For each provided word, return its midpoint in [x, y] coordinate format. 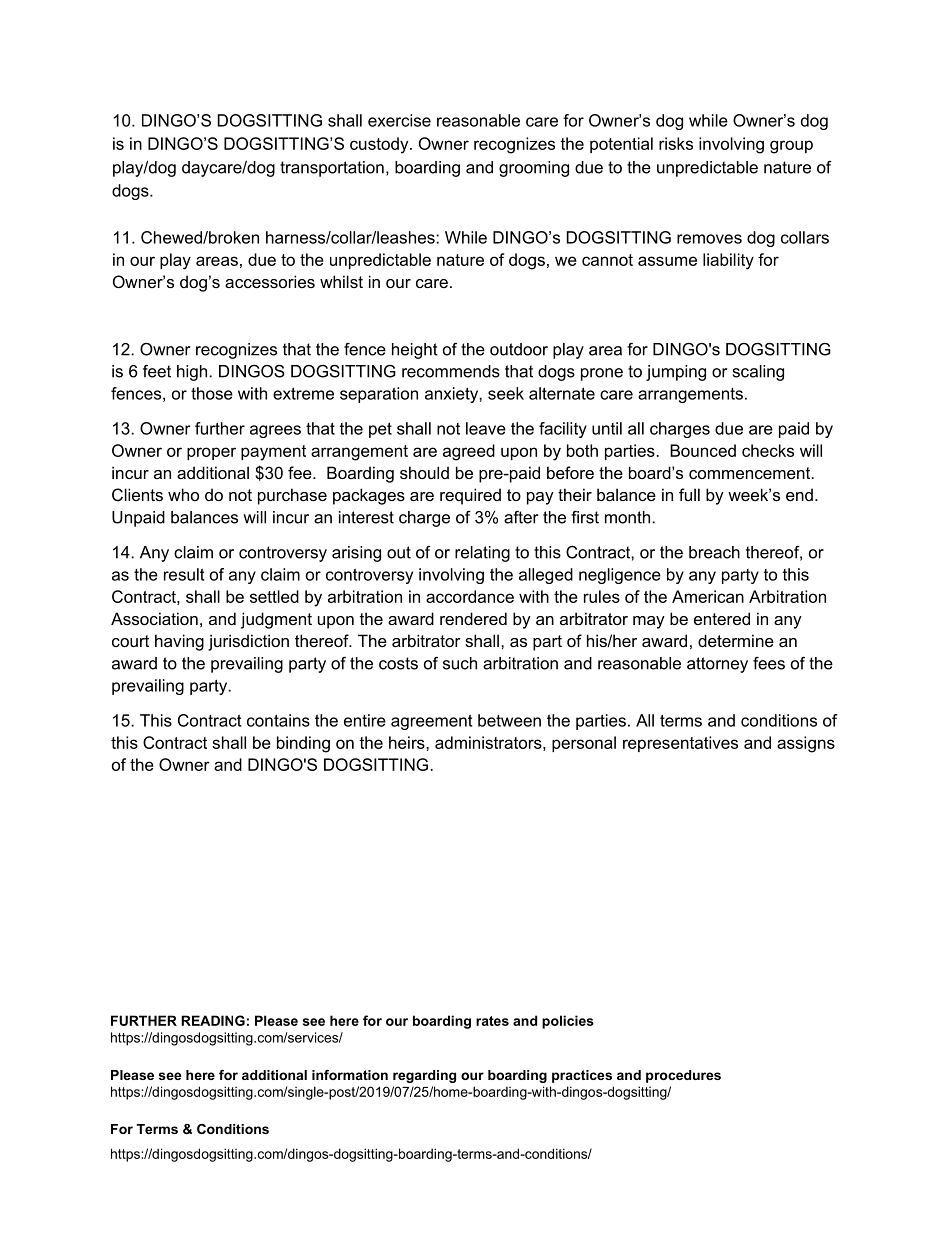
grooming [534, 169]
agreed [469, 452]
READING [213, 1020]
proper [211, 453]
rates [492, 1021]
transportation [332, 169]
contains [278, 720]
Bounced [703, 450]
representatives [680, 744]
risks [676, 143]
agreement [431, 722]
